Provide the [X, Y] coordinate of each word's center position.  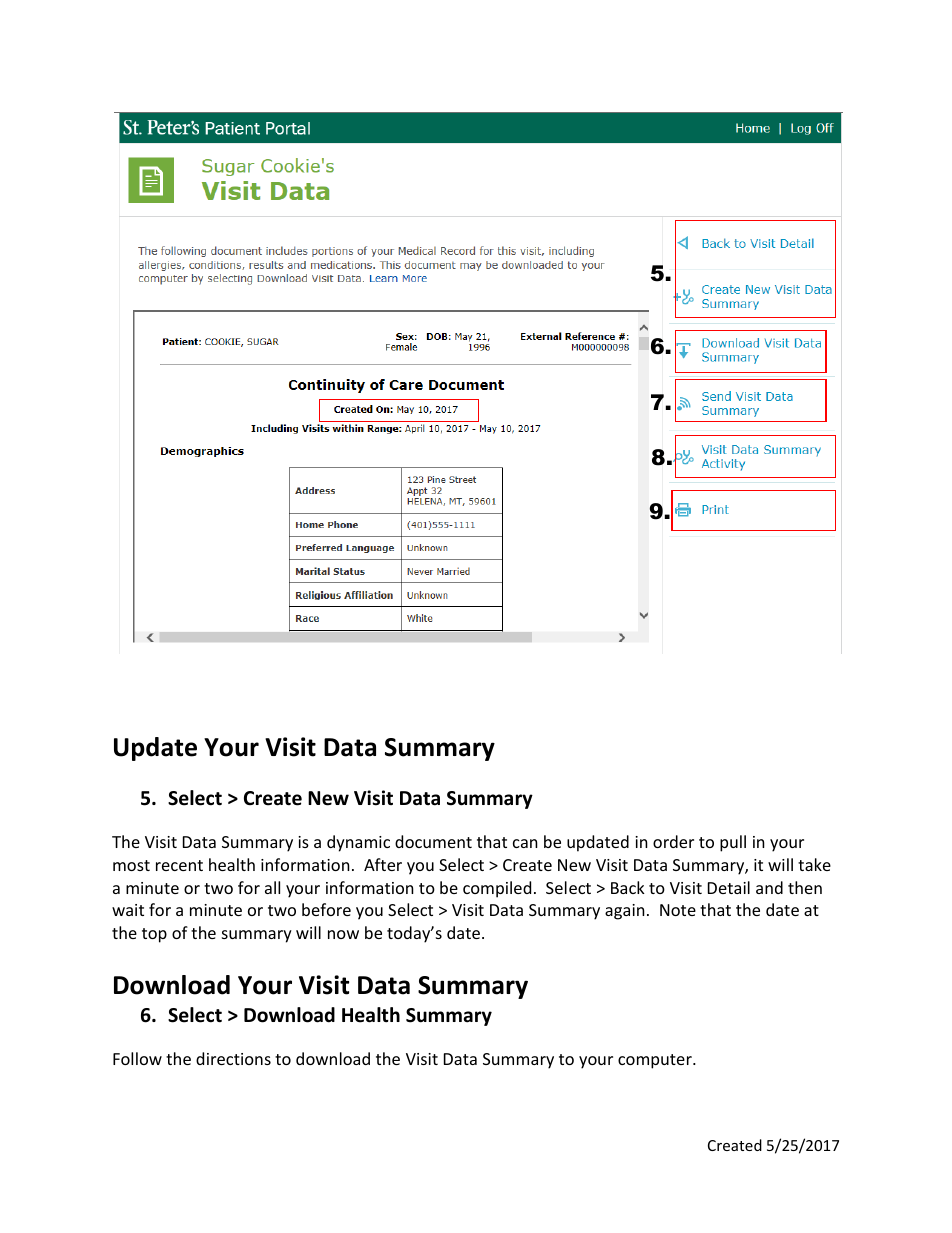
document [433, 841]
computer [656, 1061]
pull [733, 843]
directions [233, 1058]
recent [179, 865]
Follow [137, 1058]
